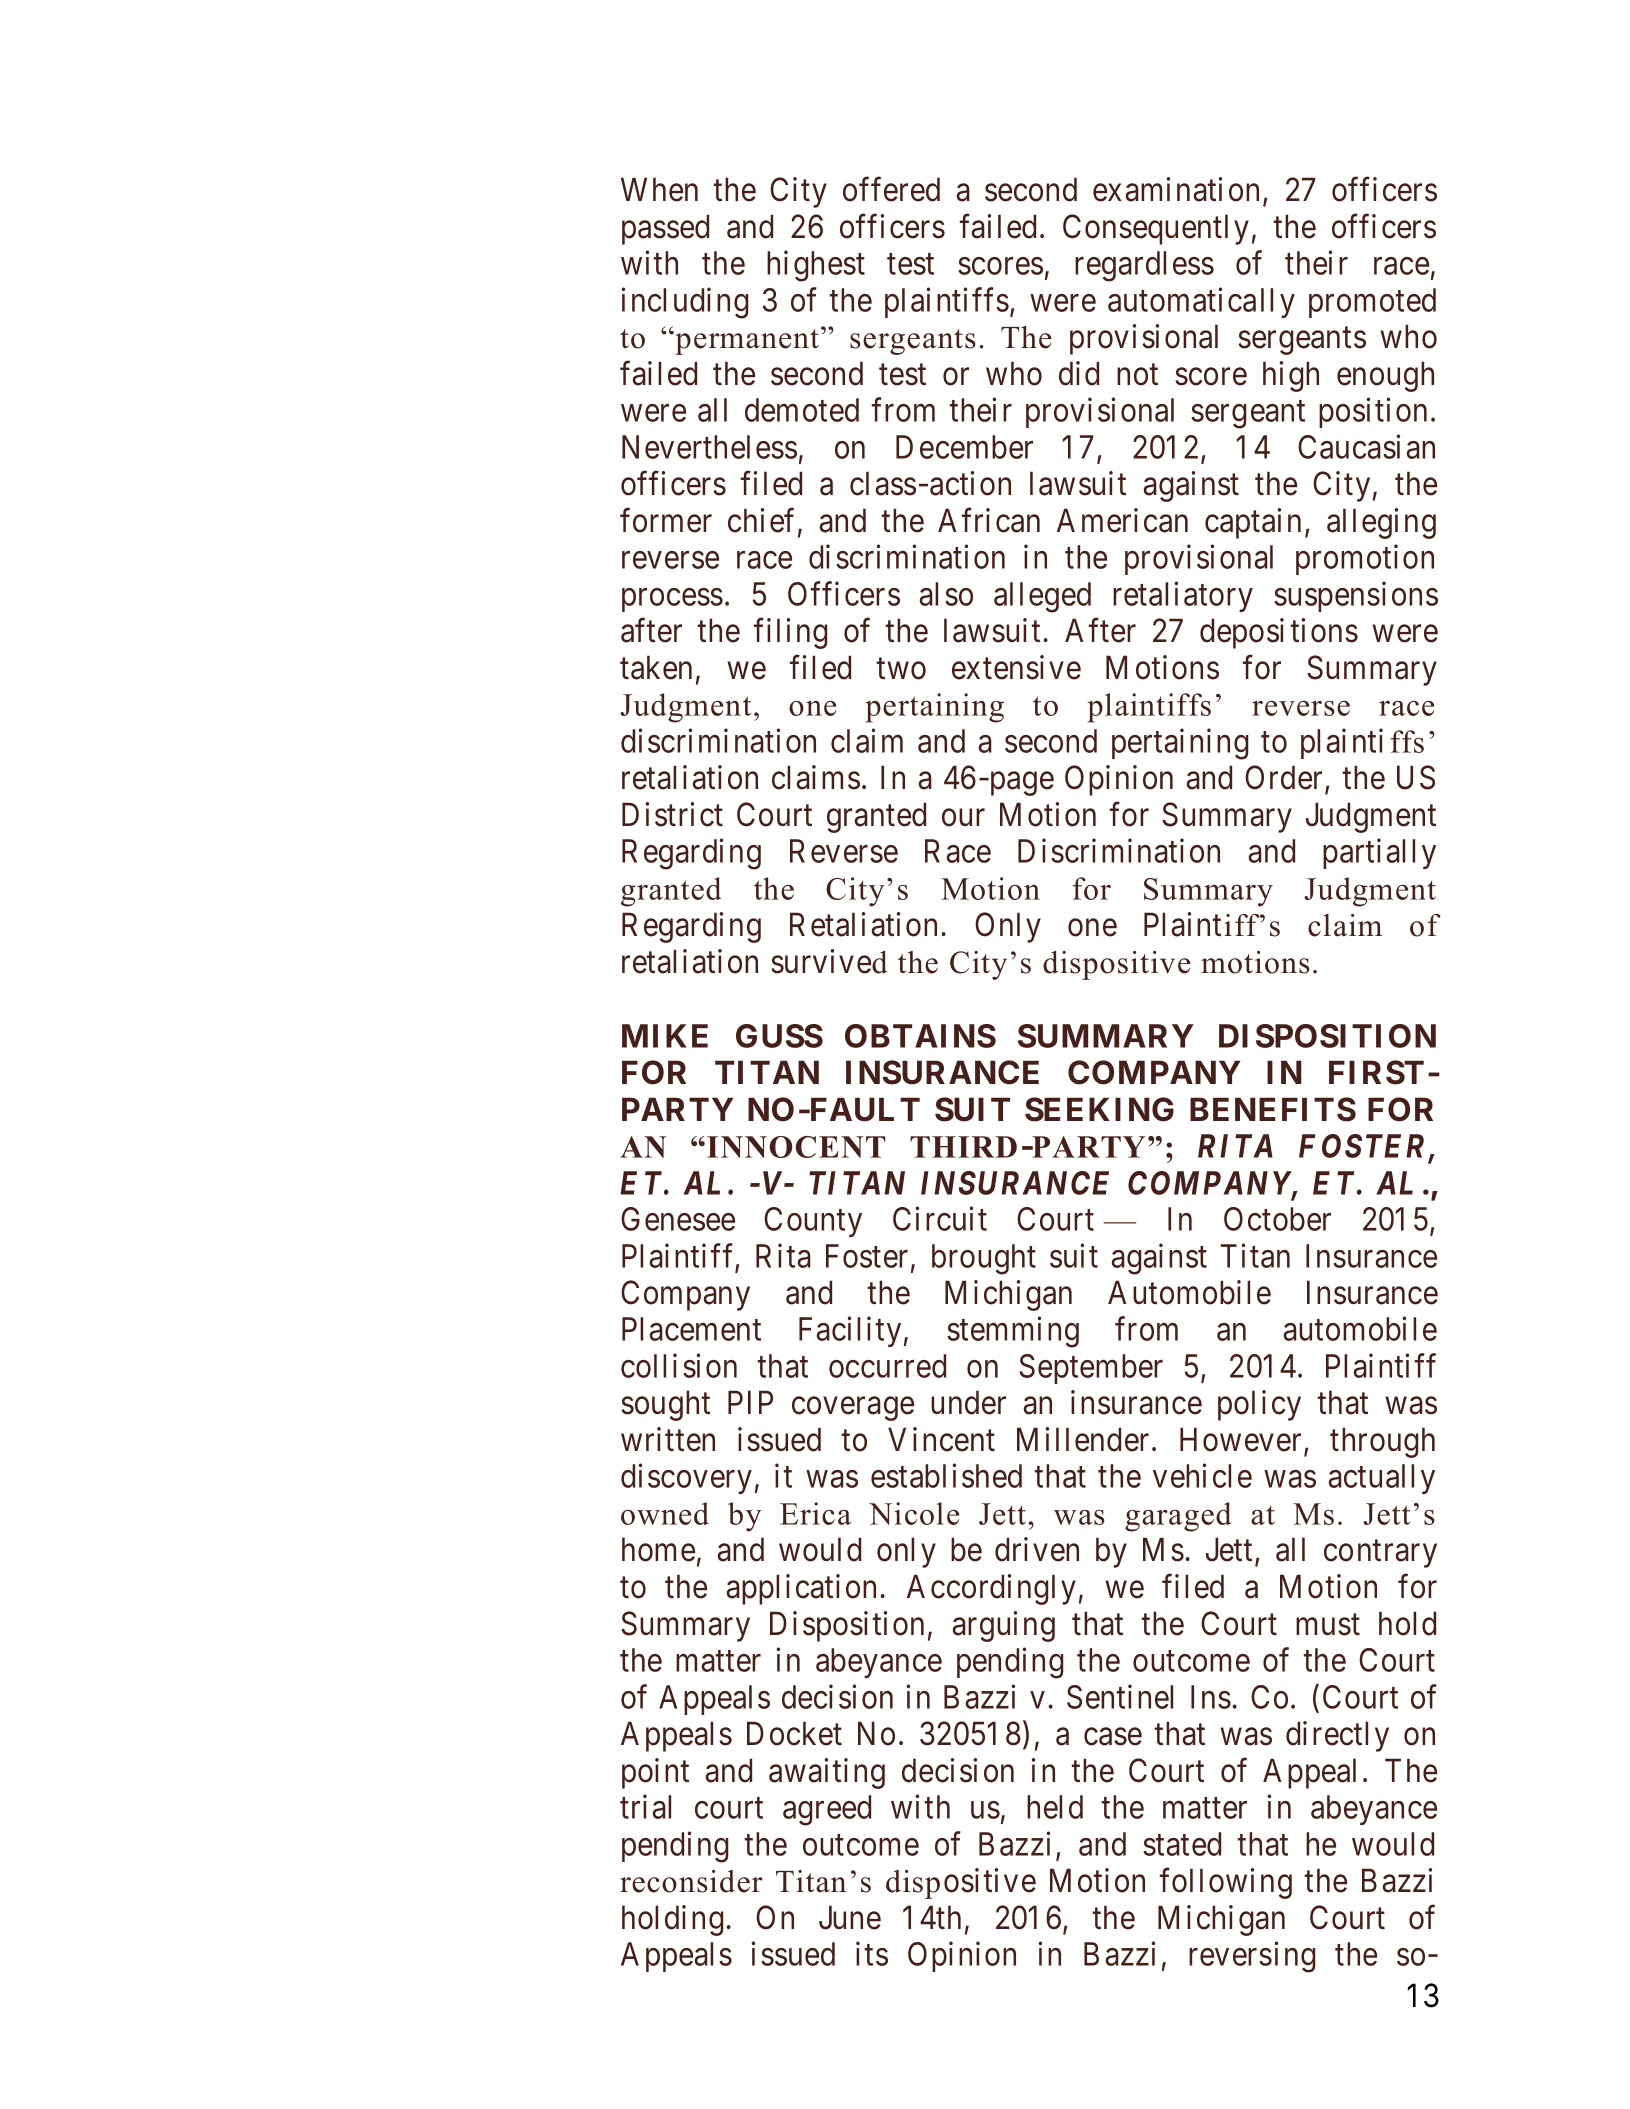 This screenshot has height=2109, width=1630. I want to click on discovery, so click(686, 1479).
